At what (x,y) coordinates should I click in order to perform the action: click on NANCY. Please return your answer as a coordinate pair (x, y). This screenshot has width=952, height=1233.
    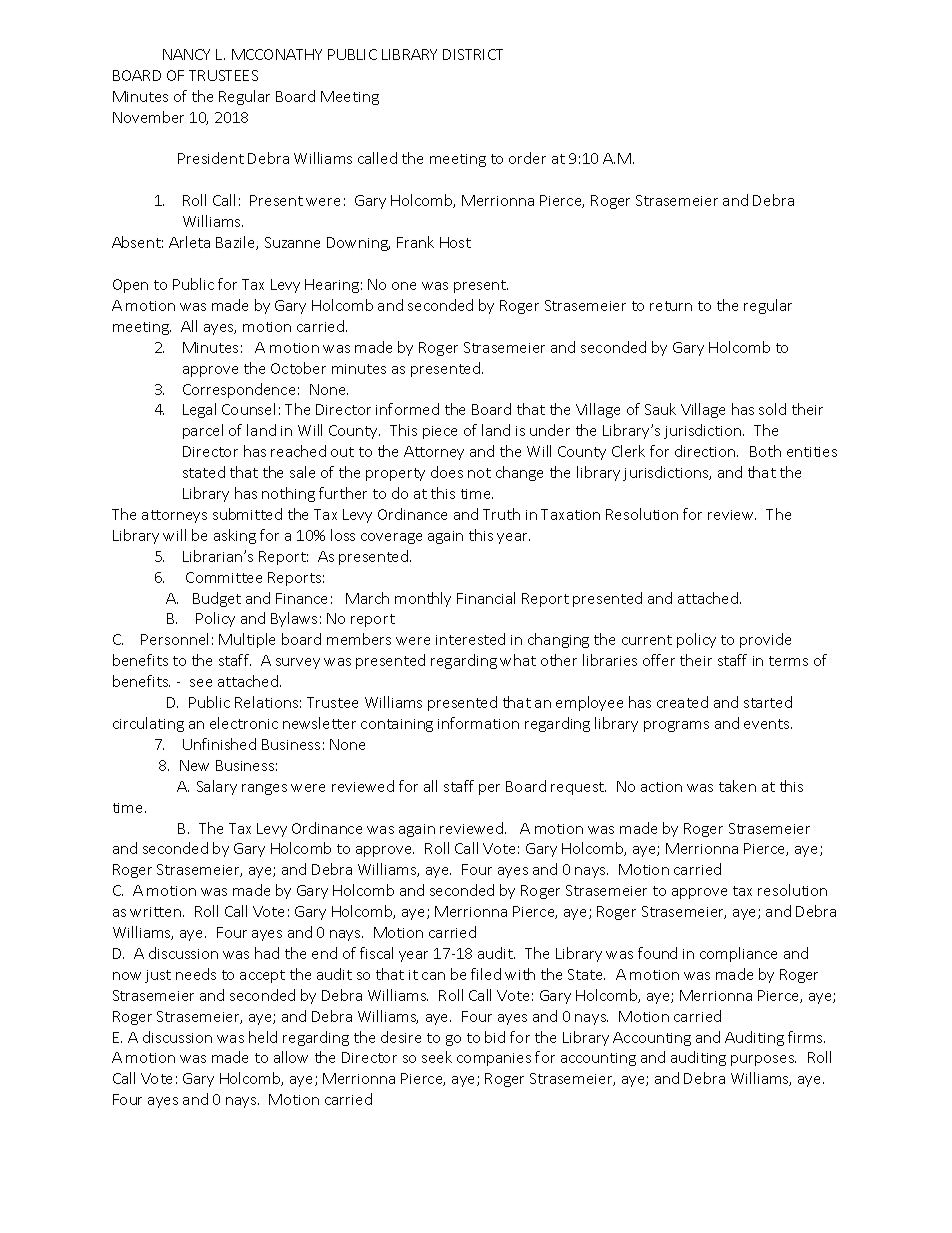
    Looking at the image, I should click on (186, 54).
